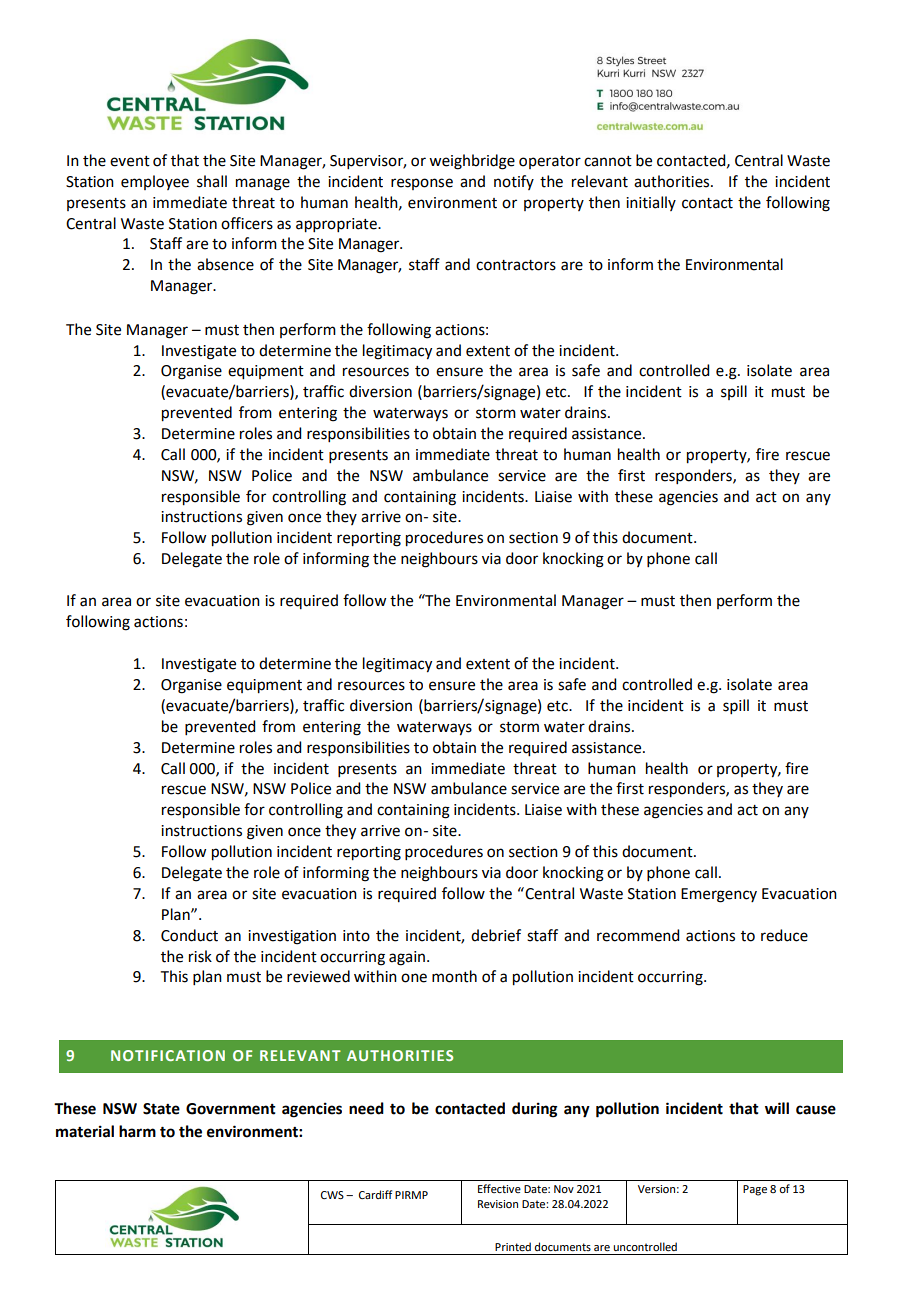 The width and height of the screenshot is (924, 1308). Describe the element at coordinates (496, 935) in the screenshot. I see `debrief` at that location.
